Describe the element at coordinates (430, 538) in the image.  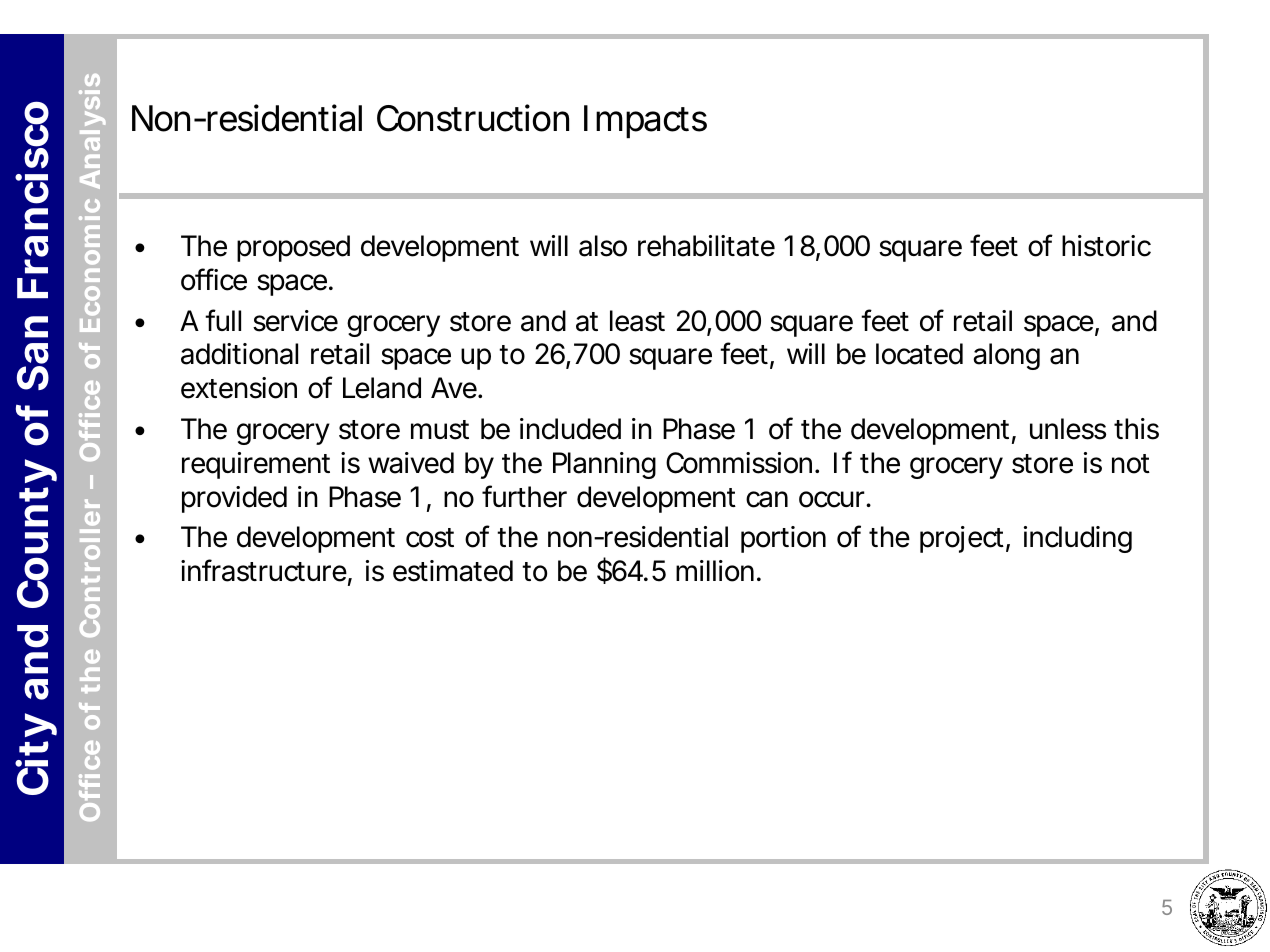
I see `cost` at that location.
